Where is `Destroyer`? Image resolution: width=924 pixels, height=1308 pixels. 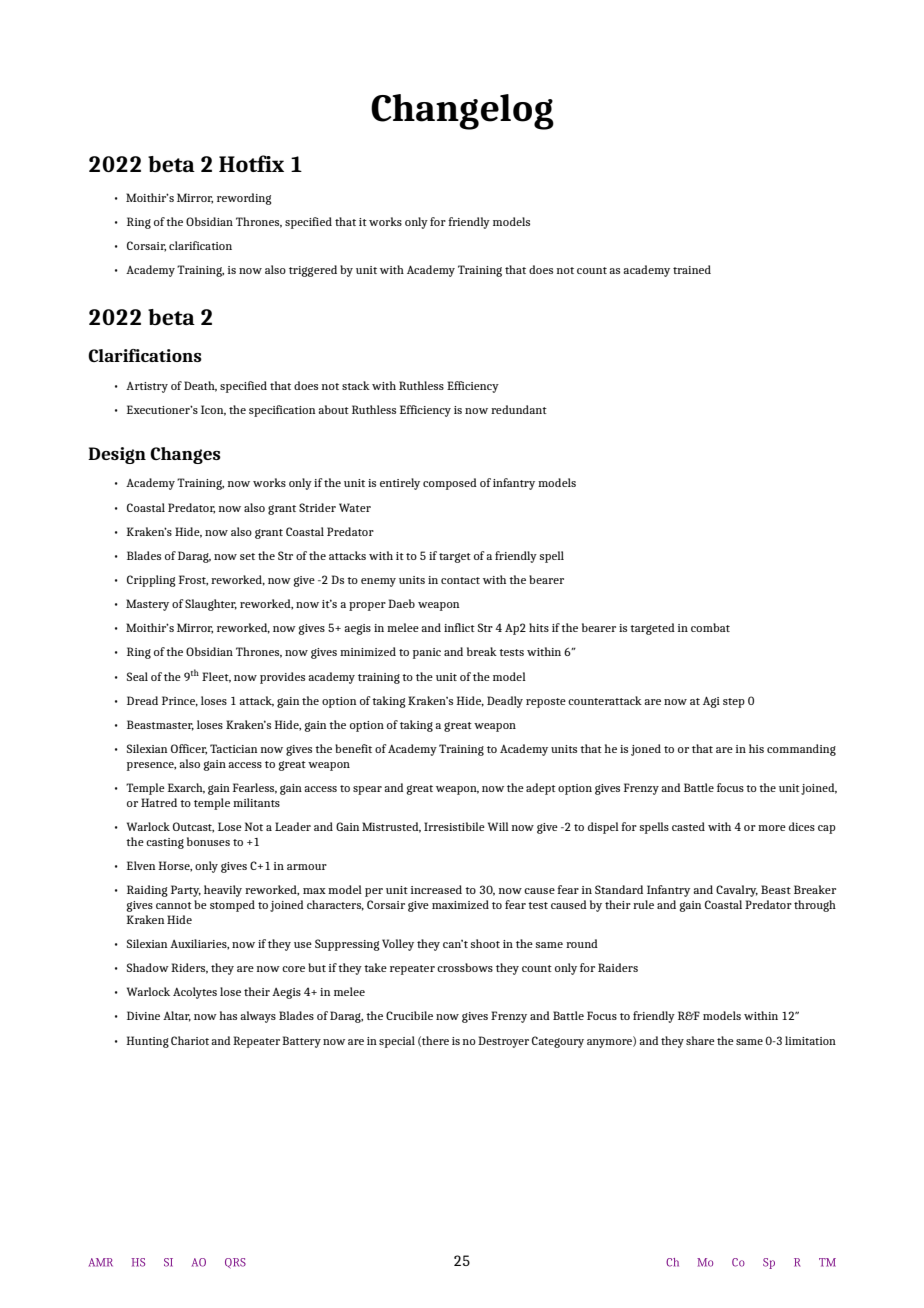
Destroyer is located at coordinates (503, 1042).
